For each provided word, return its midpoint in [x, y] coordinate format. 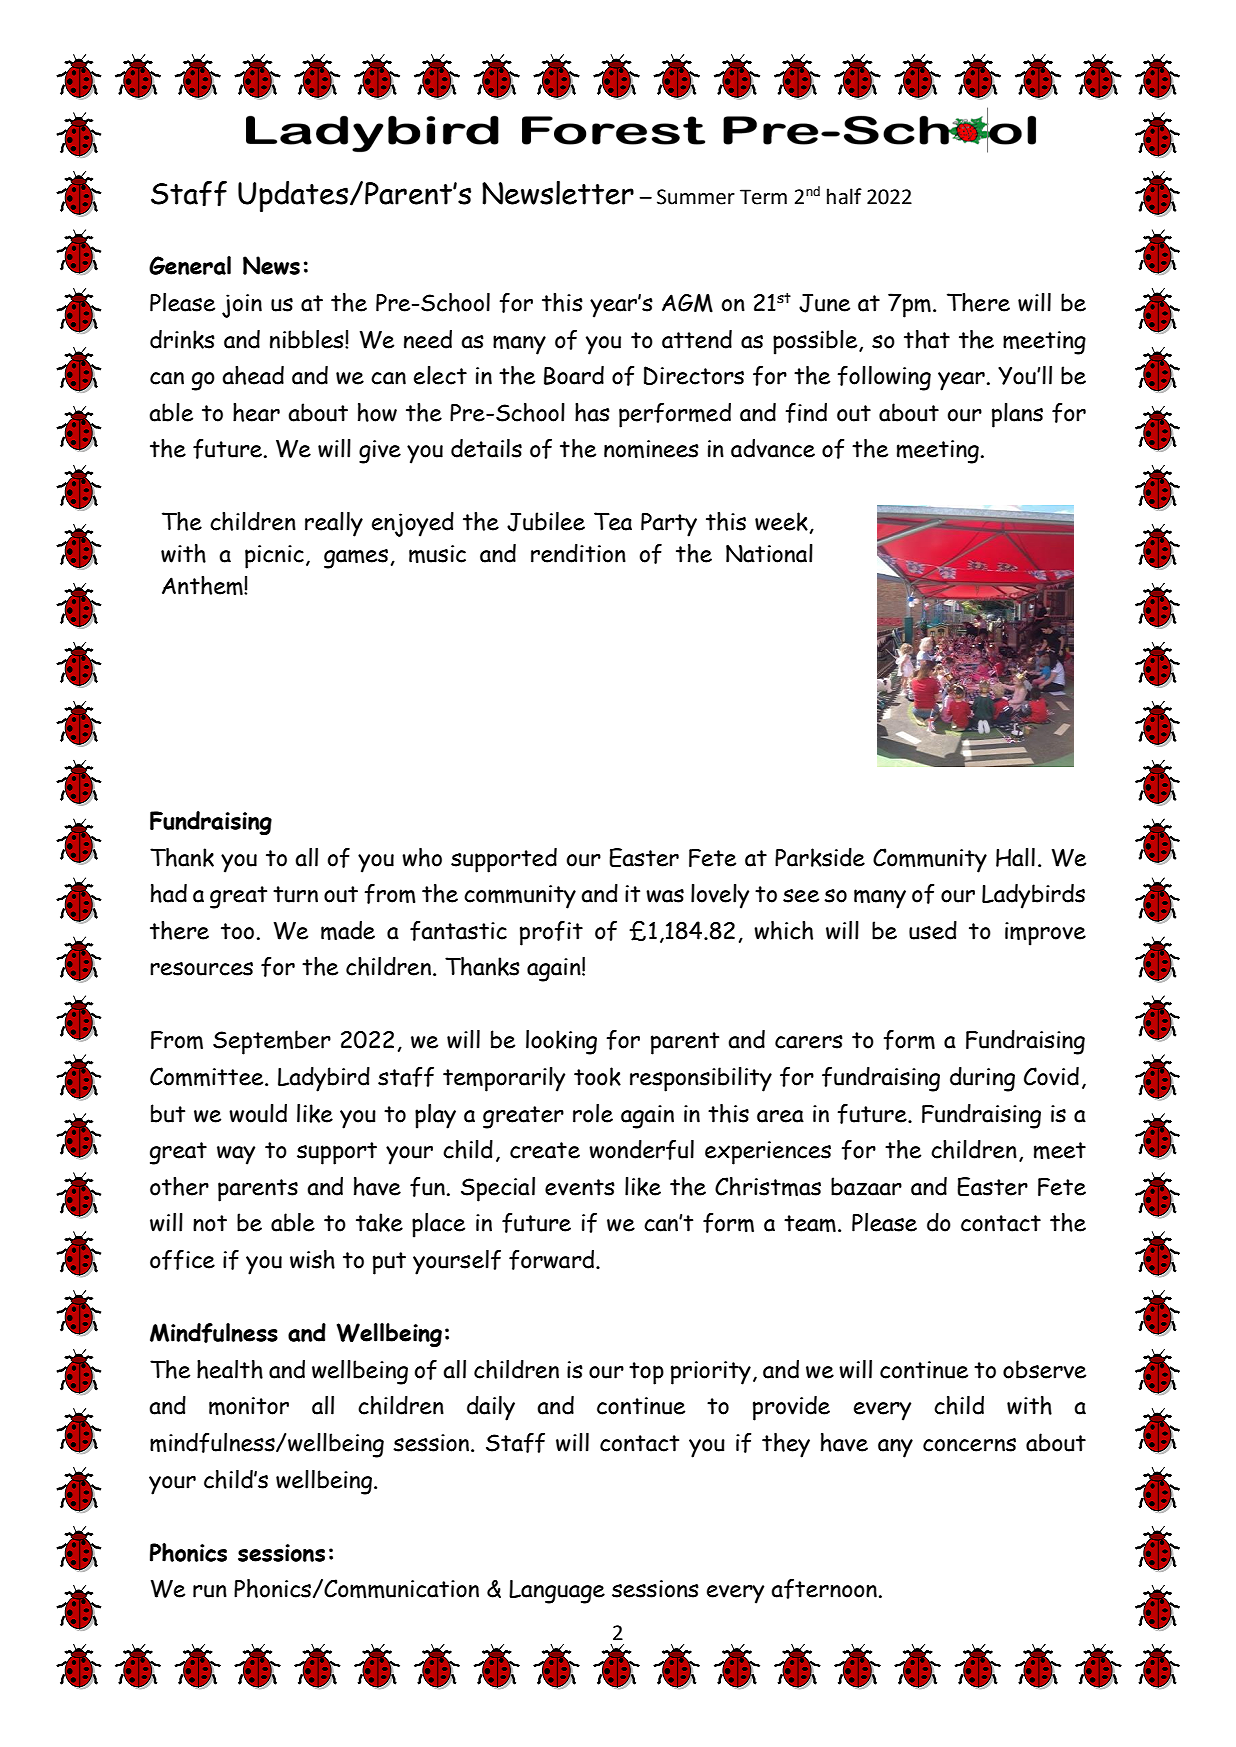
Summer [696, 197]
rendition [578, 553]
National [769, 553]
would [258, 1113]
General [190, 265]
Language [557, 1592]
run [210, 1591]
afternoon [824, 1589]
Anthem [203, 585]
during [982, 1079]
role [593, 1113]
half [844, 196]
